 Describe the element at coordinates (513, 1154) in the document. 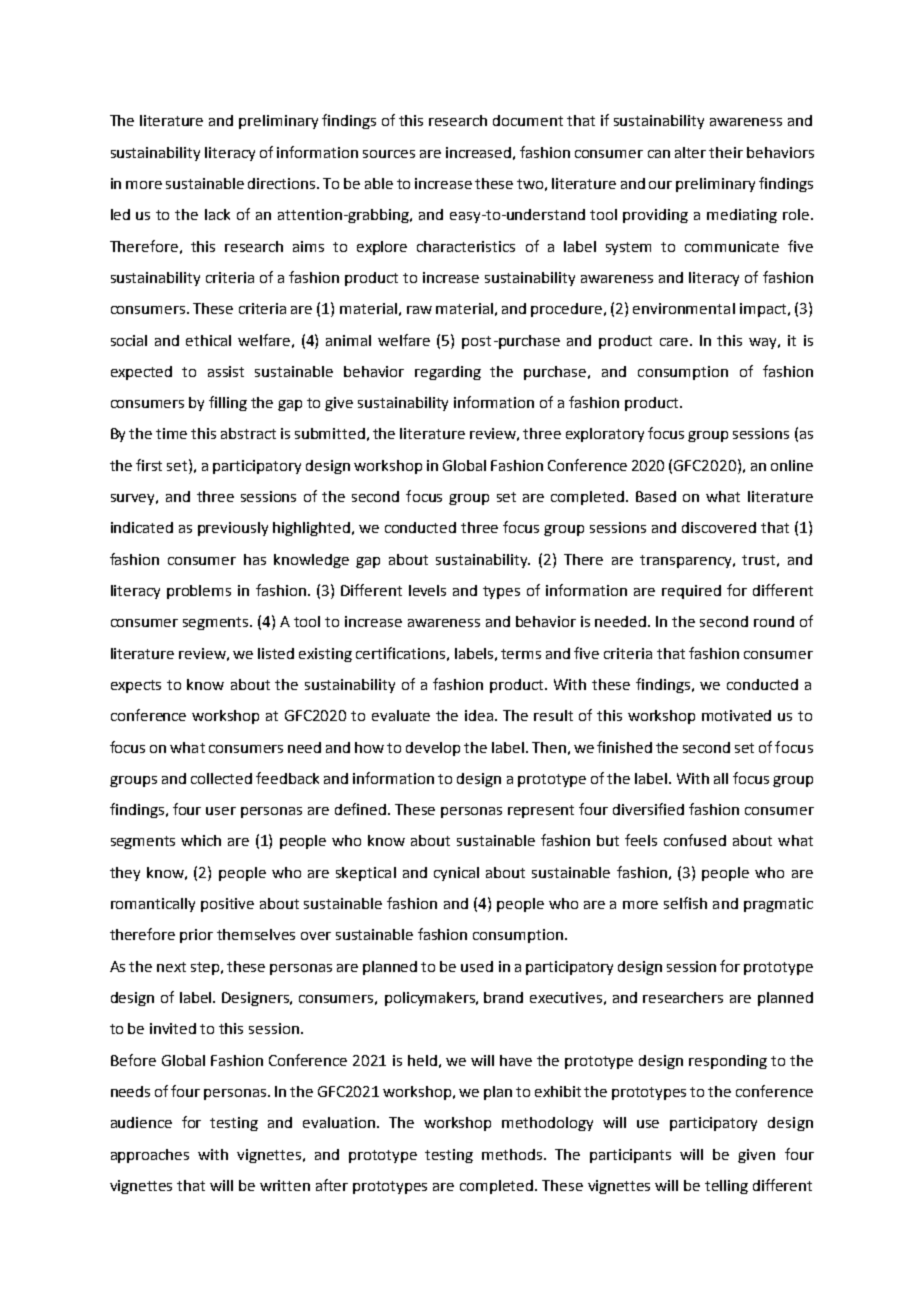

I see `methods` at that location.
